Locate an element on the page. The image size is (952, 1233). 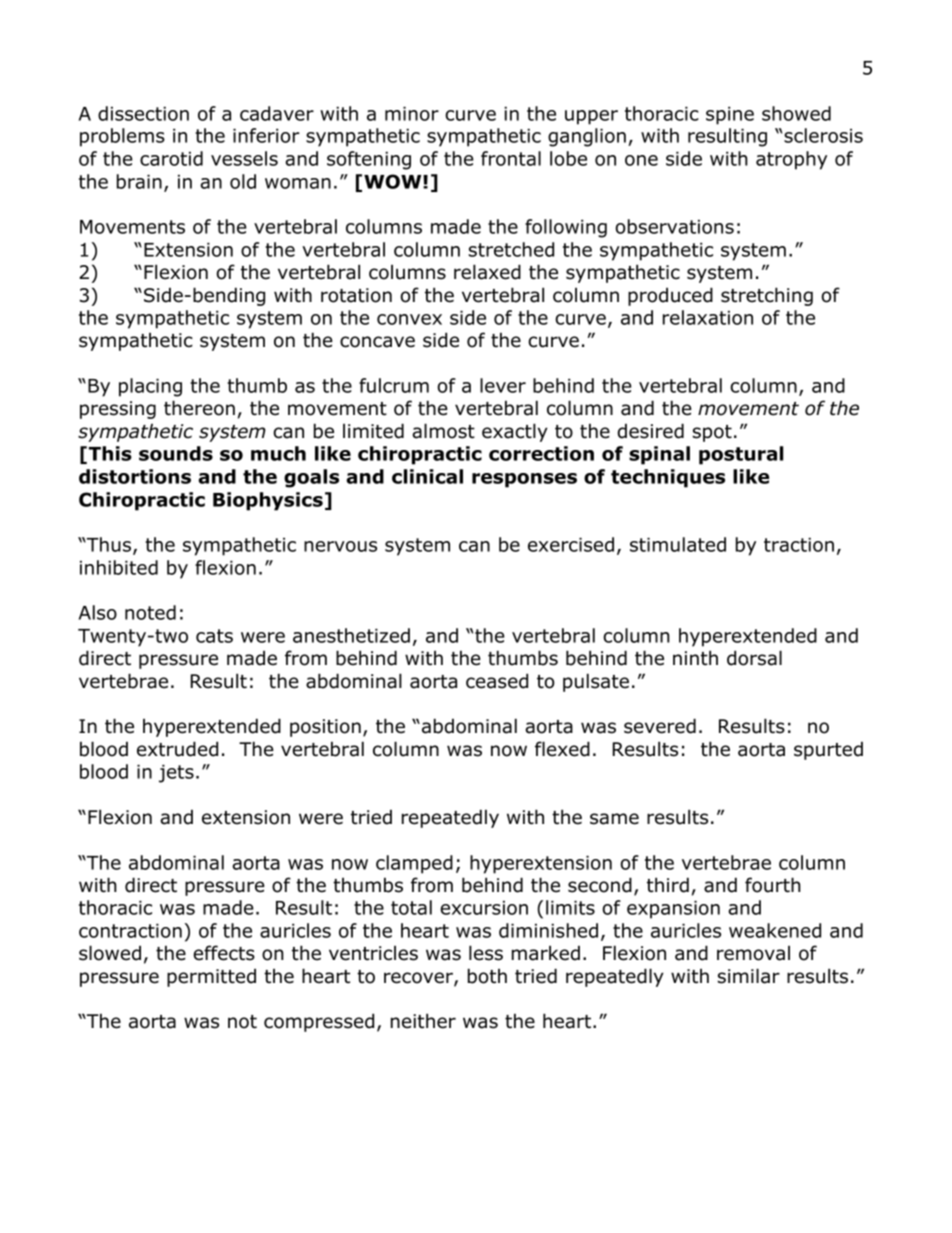
spine is located at coordinates (730, 116).
